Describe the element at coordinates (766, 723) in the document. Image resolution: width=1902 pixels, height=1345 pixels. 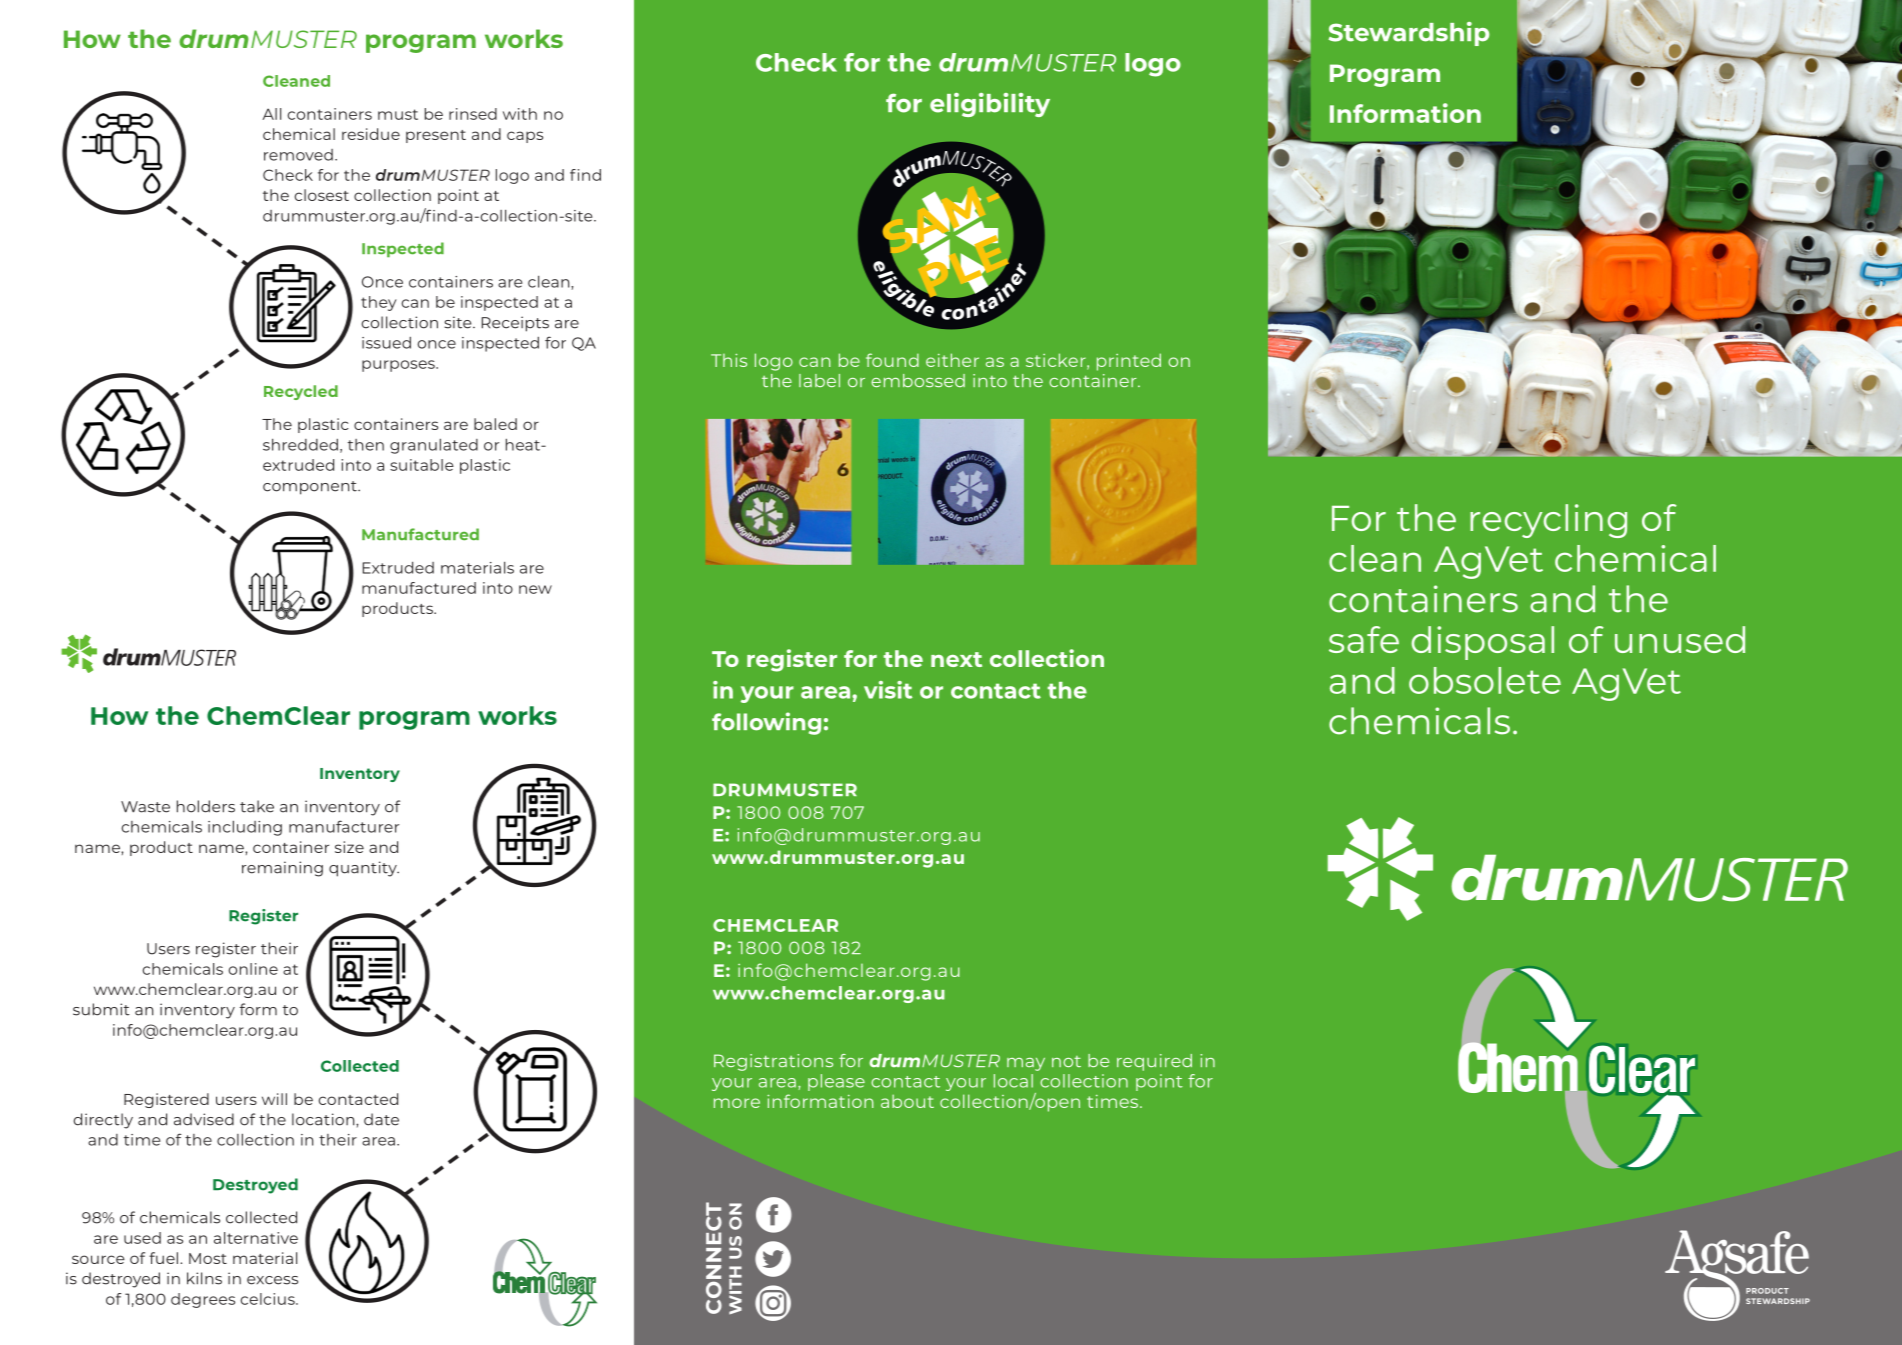
I see `following` at that location.
